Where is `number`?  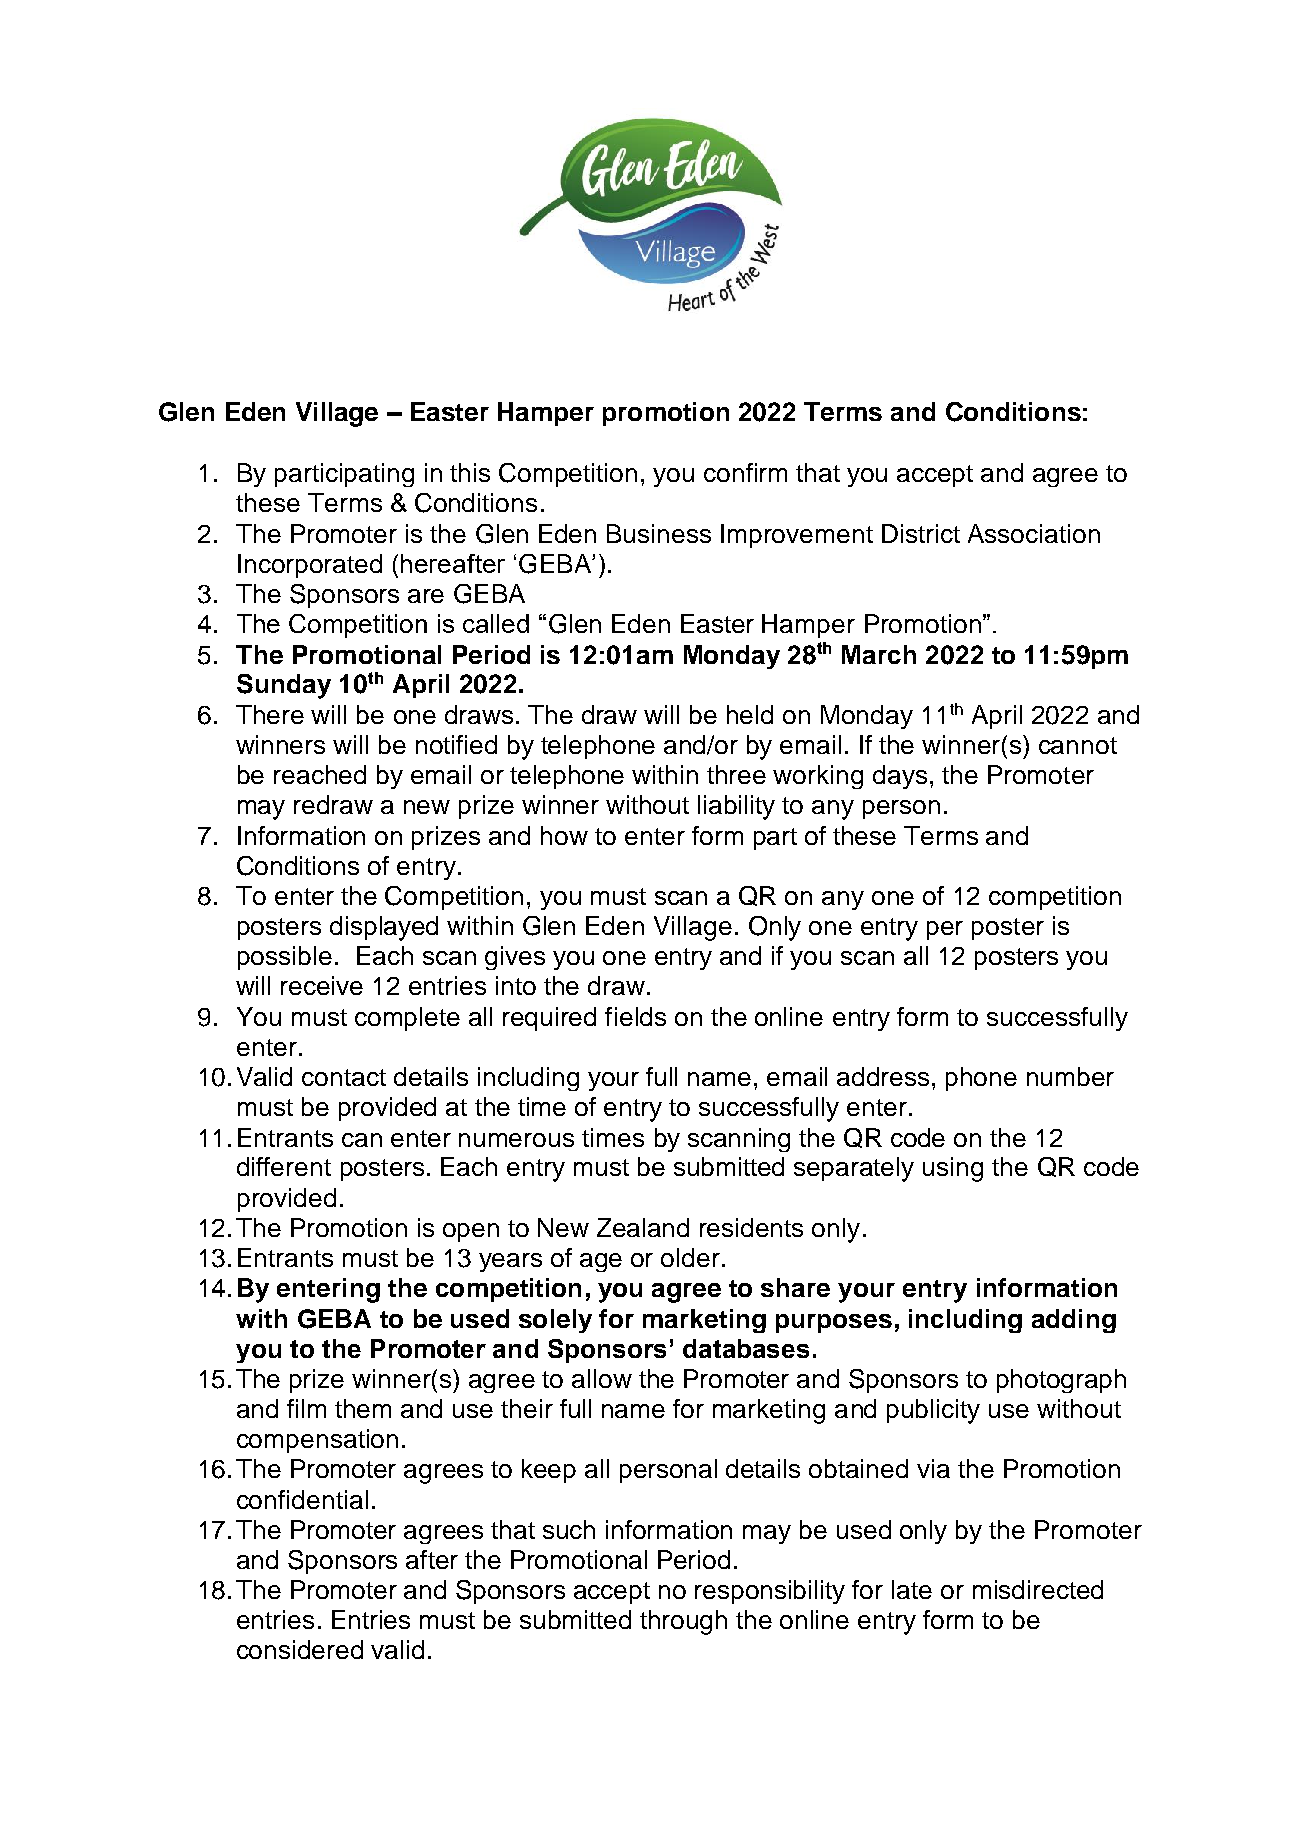 number is located at coordinates (1070, 1076).
